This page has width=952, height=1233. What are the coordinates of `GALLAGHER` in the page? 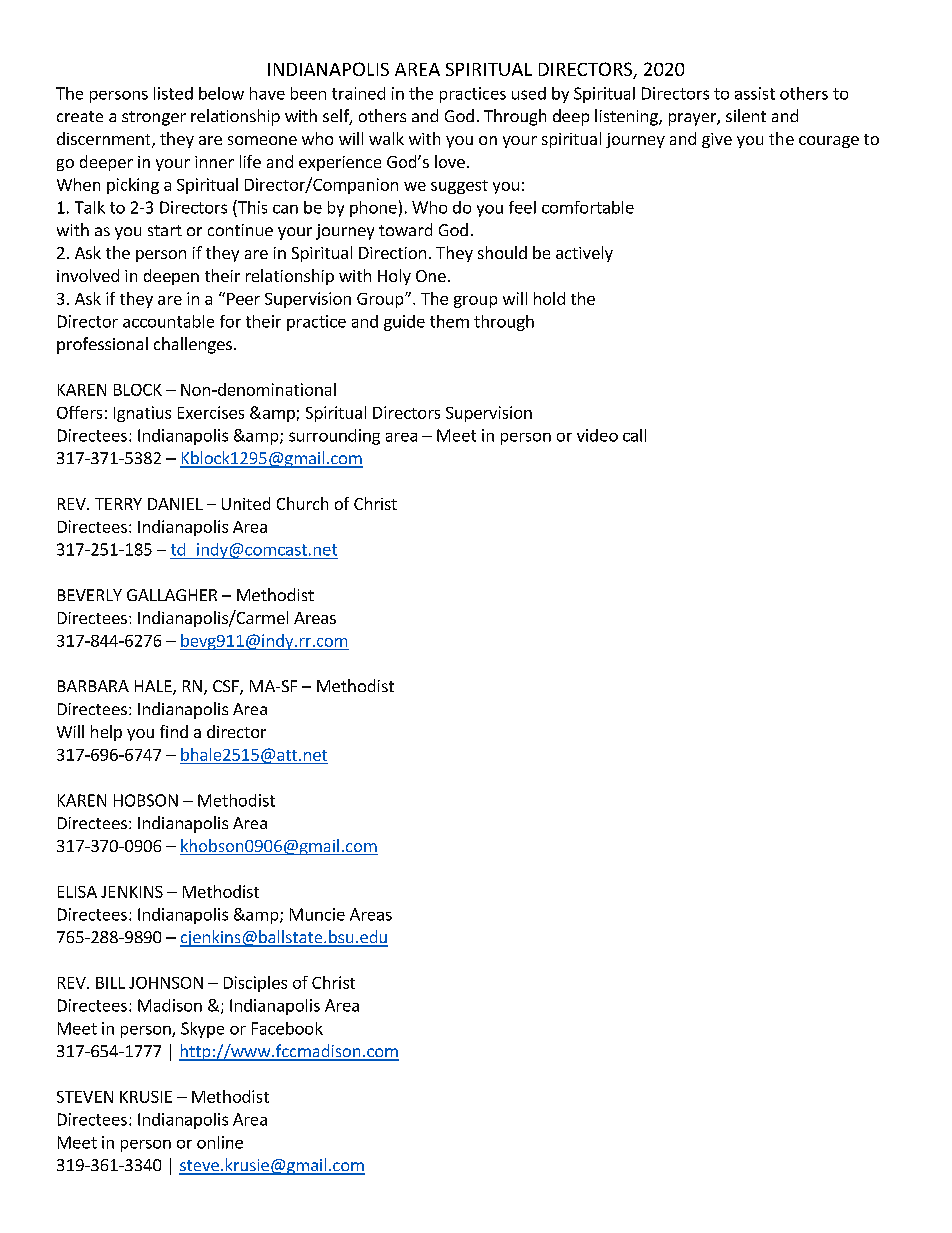 It's located at (172, 595).
